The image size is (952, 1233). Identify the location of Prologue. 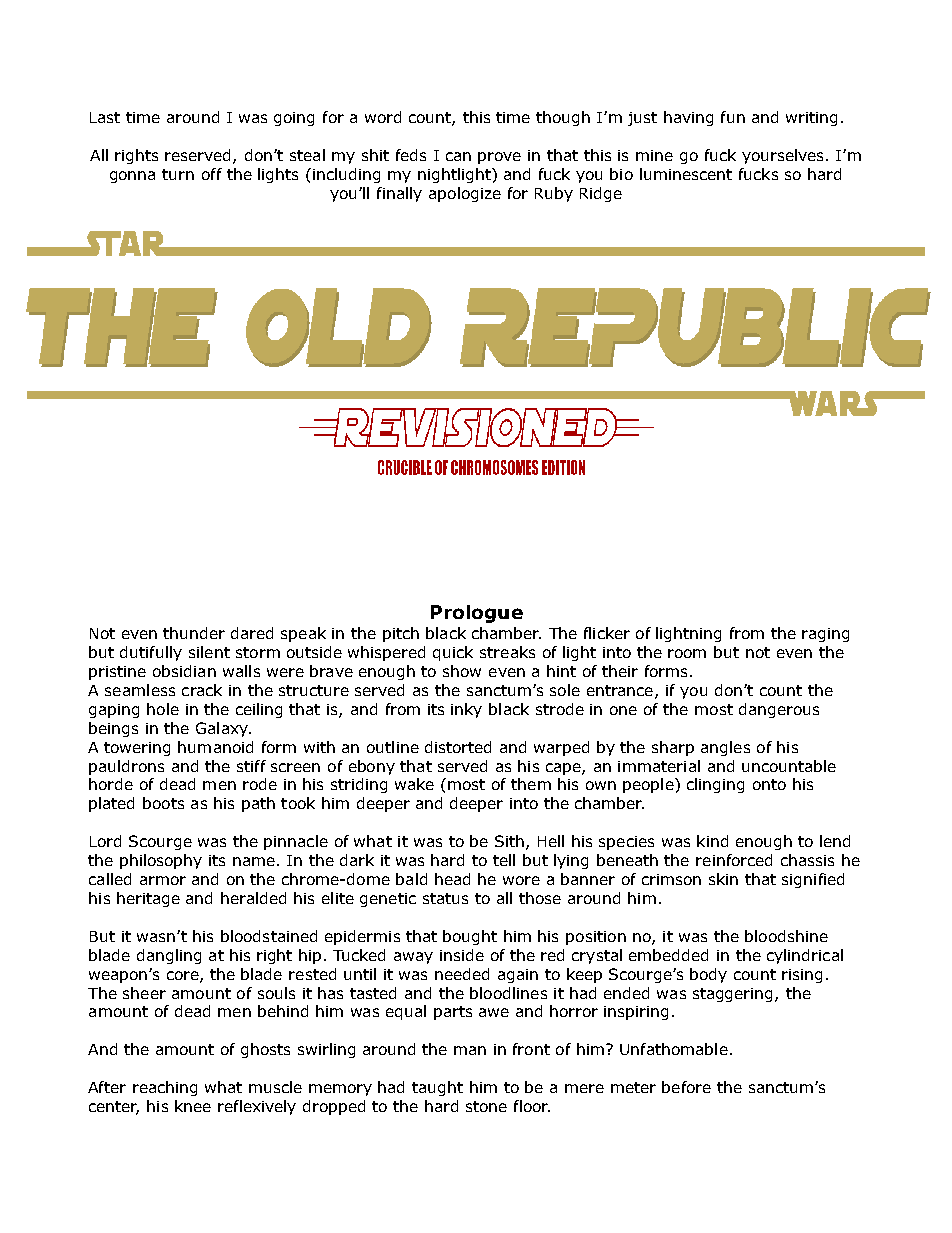
(477, 614).
